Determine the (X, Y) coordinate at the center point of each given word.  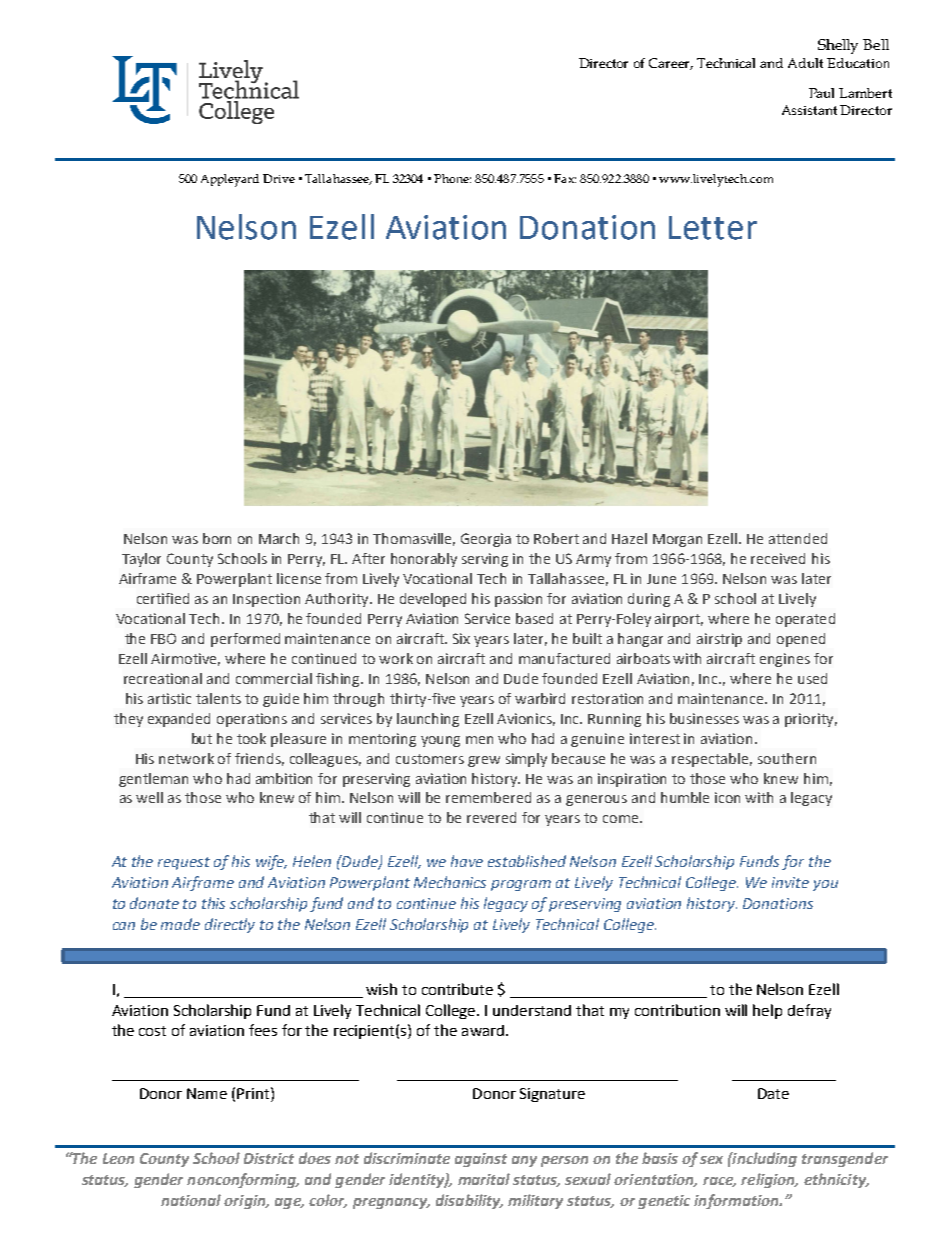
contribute (457, 989)
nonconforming (242, 1180)
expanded (179, 720)
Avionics (526, 719)
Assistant (809, 110)
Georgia (486, 540)
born (217, 538)
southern (787, 758)
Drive (279, 178)
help (767, 1011)
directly (230, 925)
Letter (713, 228)
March (279, 538)
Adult (805, 63)
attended (798, 538)
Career (671, 64)
